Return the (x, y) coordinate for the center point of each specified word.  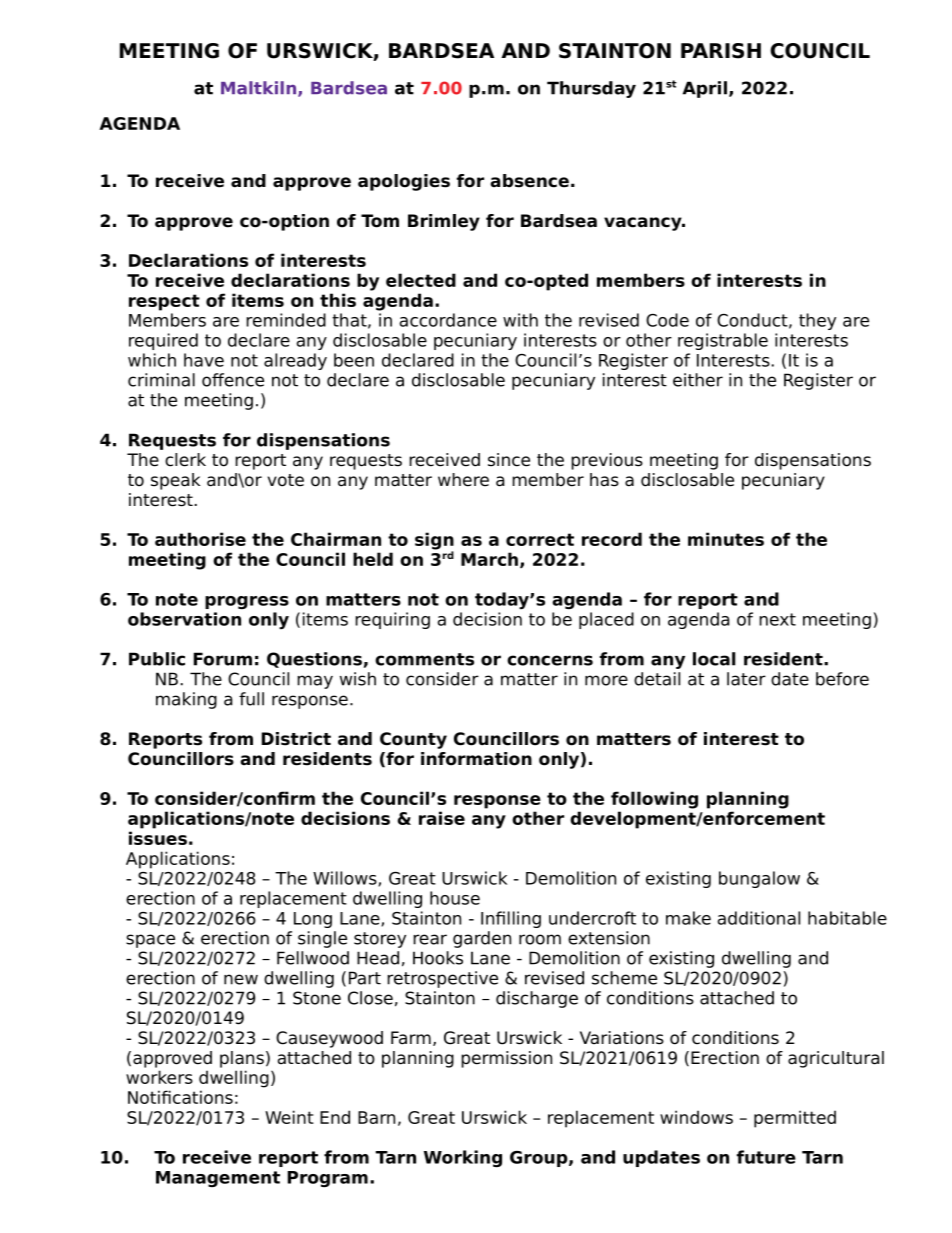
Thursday (591, 89)
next (777, 619)
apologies (404, 182)
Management (218, 1179)
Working (463, 1158)
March (489, 559)
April (705, 89)
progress (247, 602)
